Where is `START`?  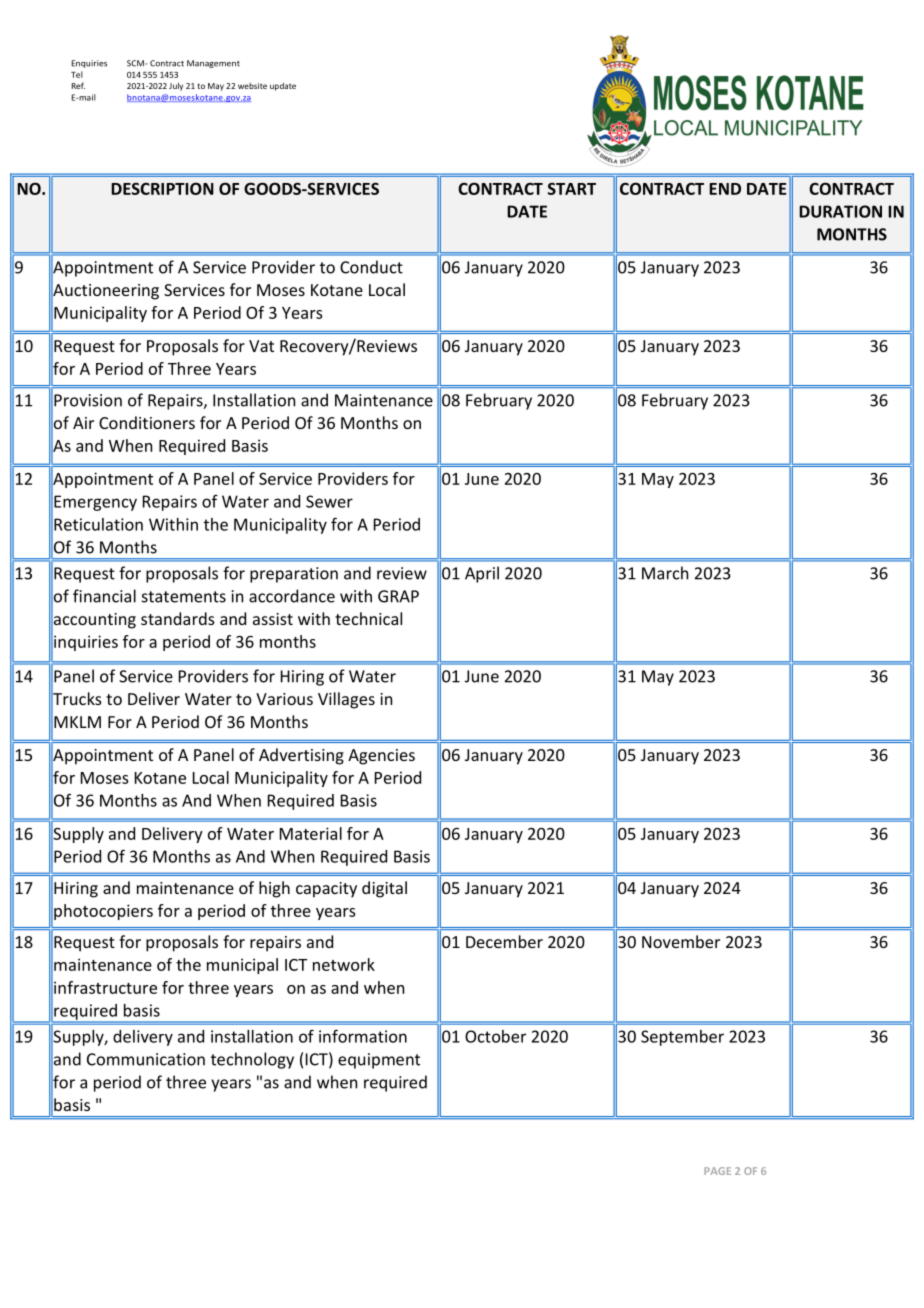 START is located at coordinates (572, 189).
